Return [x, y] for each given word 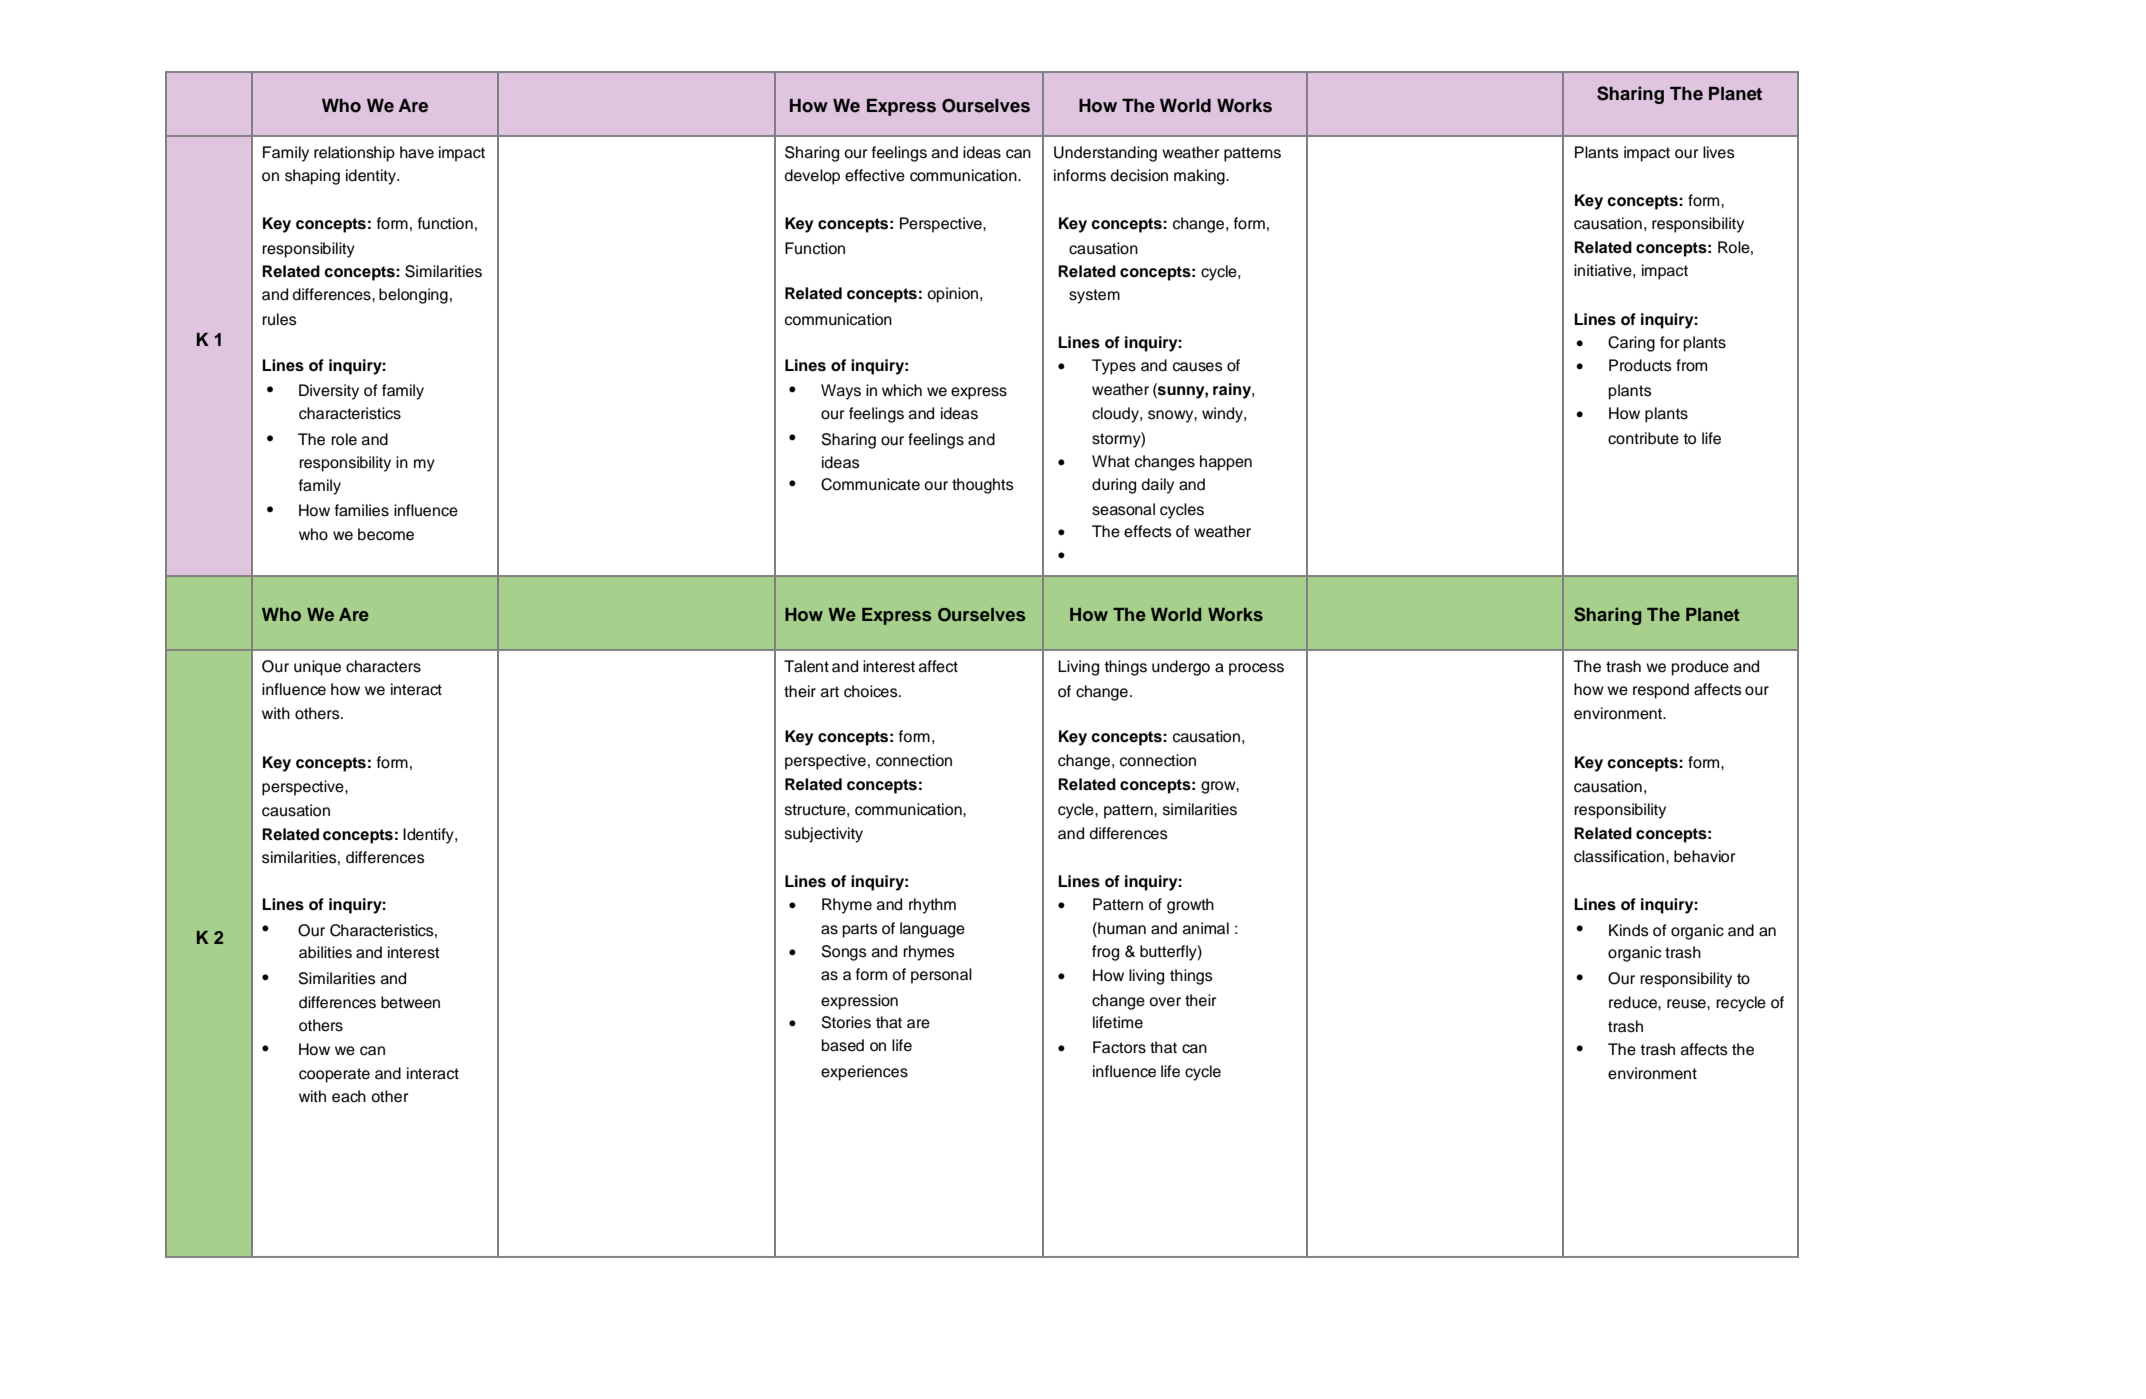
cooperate [334, 1075]
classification [1620, 856]
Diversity [329, 392]
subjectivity [824, 835]
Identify [429, 836]
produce [1700, 668]
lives [1719, 152]
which [902, 390]
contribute [1643, 438]
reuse [1687, 1004]
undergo [1181, 668]
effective [875, 175]
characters [383, 666]
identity [372, 177]
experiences [864, 1073]
